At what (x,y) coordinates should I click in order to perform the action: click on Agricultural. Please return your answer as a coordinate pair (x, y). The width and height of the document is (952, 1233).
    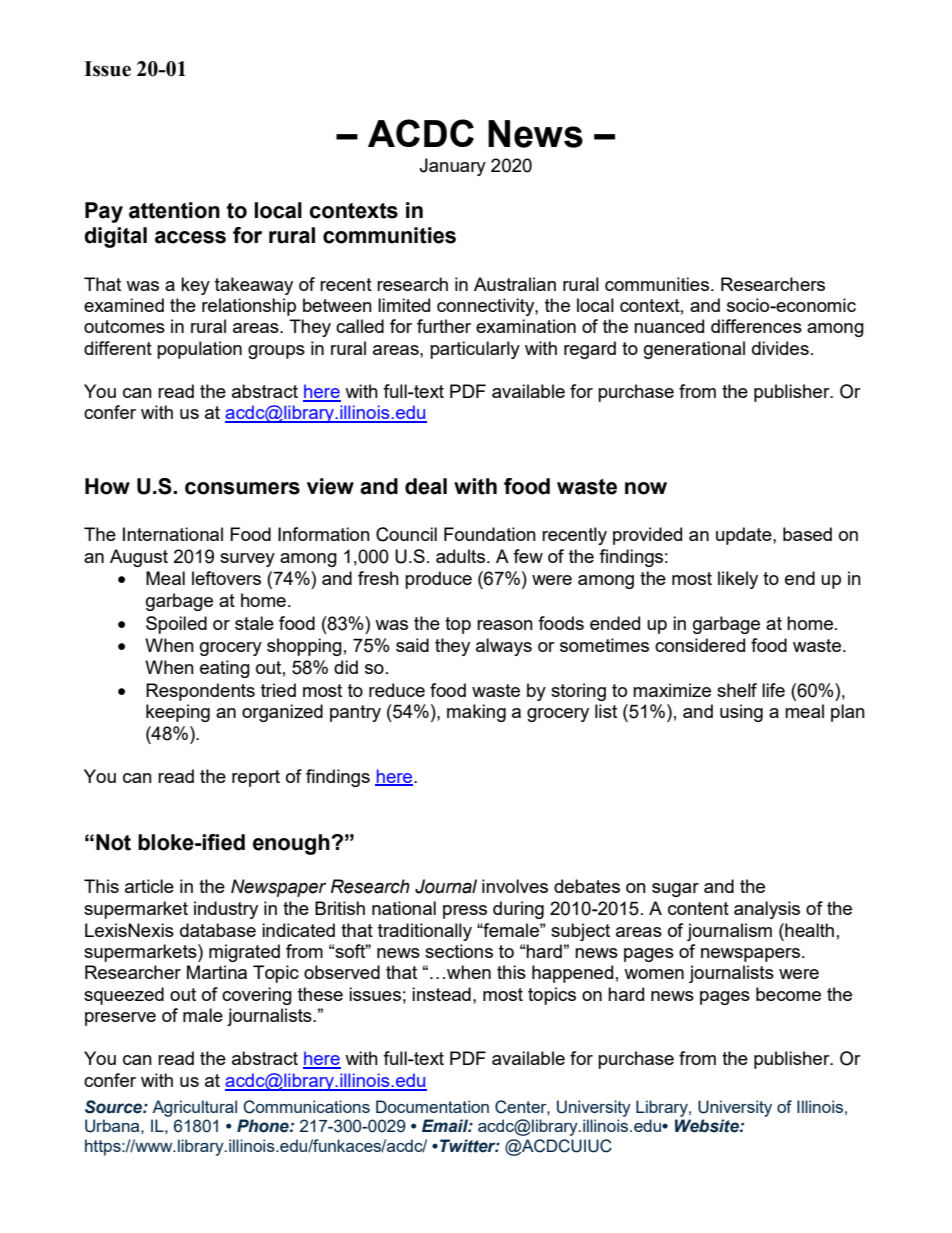
    Looking at the image, I should click on (194, 1108).
